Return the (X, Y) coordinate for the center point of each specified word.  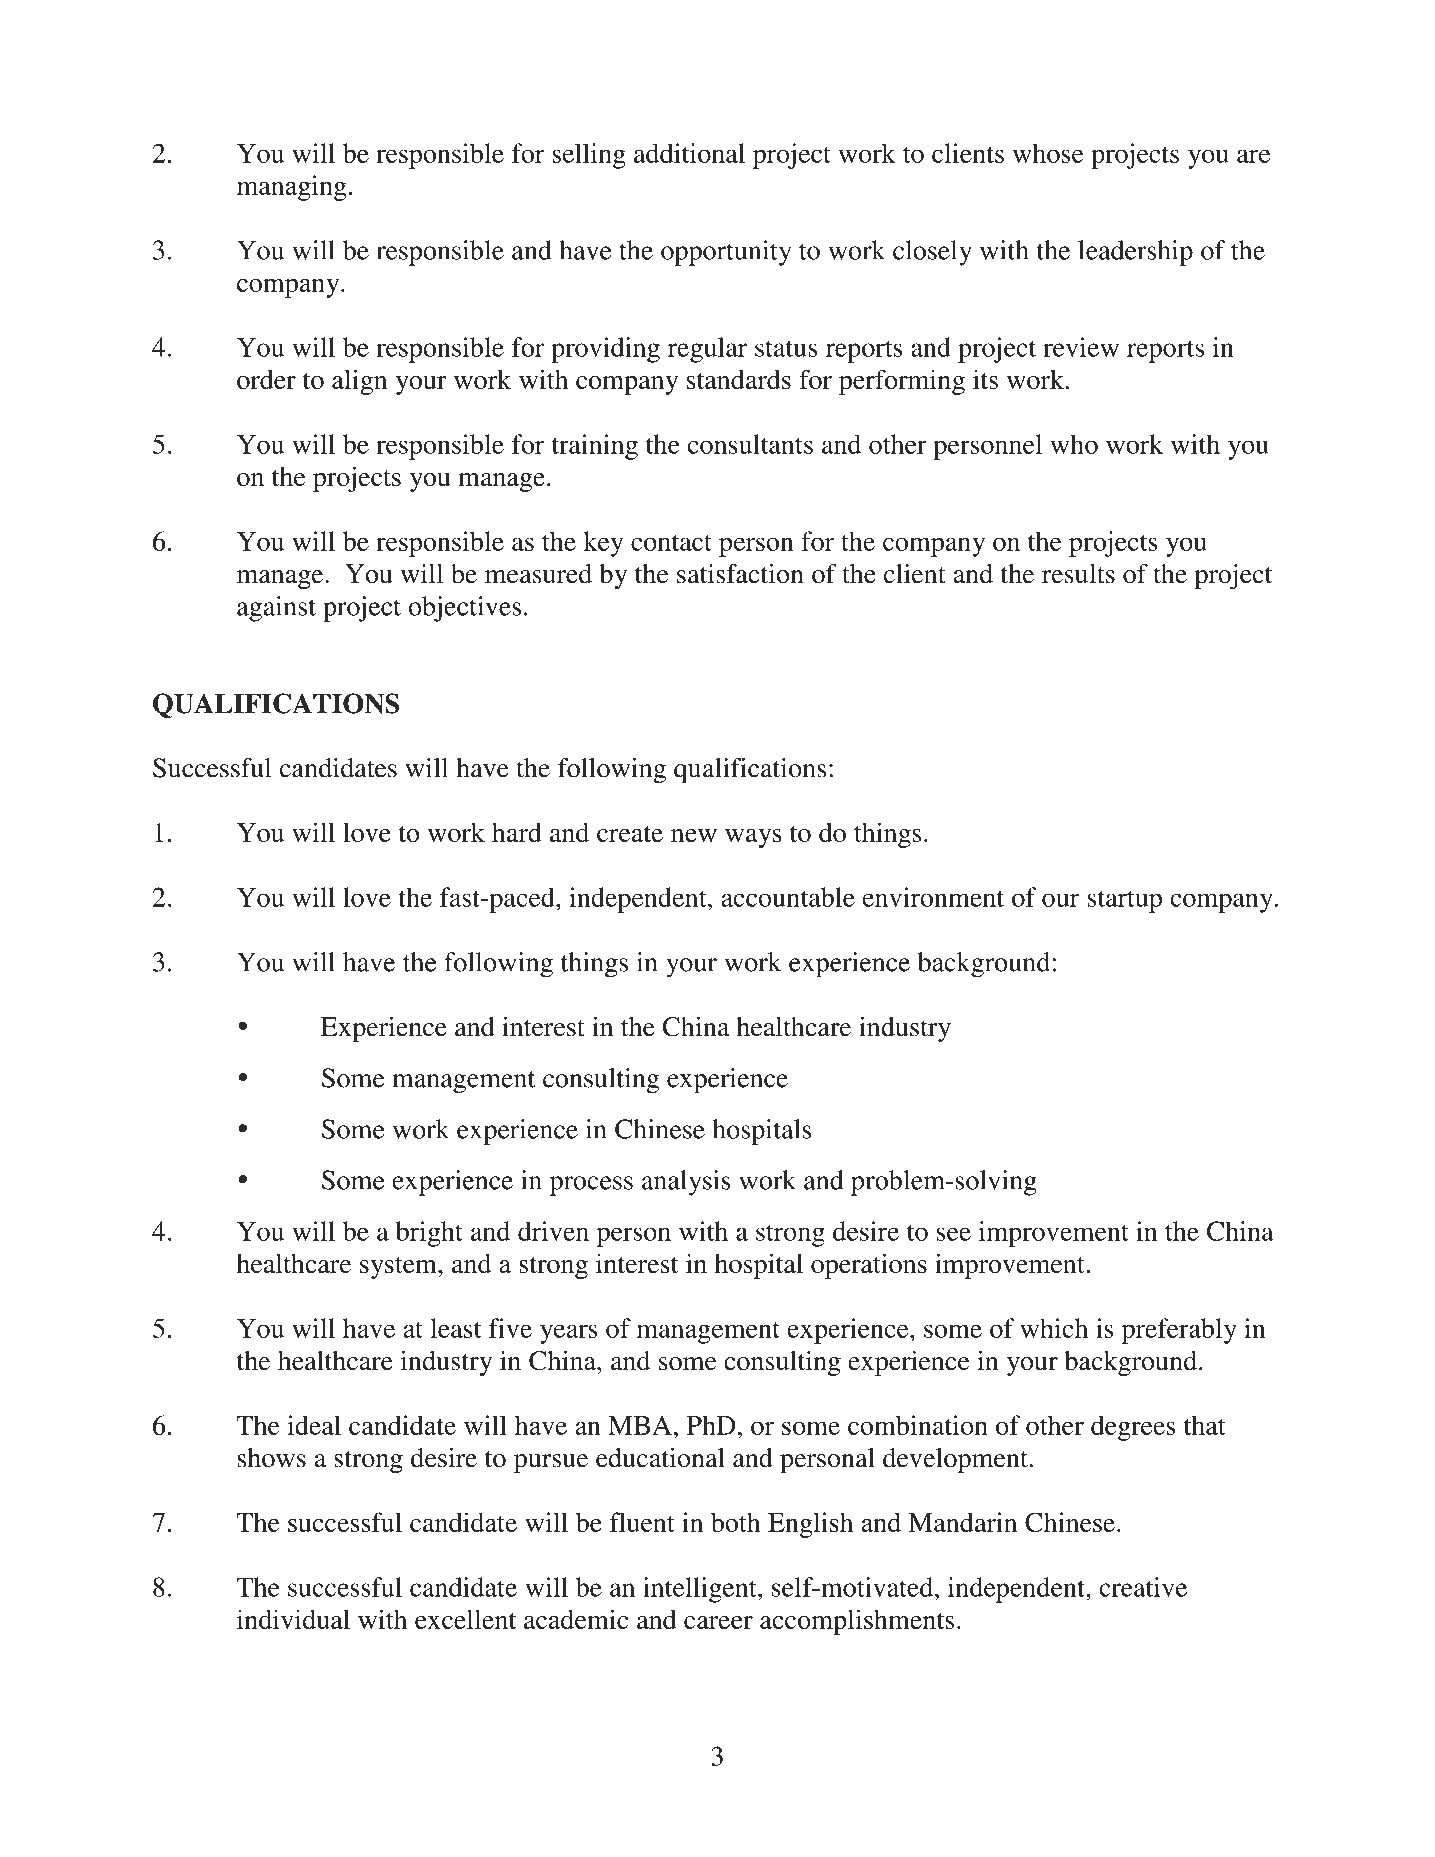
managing (292, 188)
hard (517, 832)
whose (1048, 153)
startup (1125, 901)
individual (293, 1619)
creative (1143, 1587)
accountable (788, 897)
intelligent (701, 1590)
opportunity (726, 253)
